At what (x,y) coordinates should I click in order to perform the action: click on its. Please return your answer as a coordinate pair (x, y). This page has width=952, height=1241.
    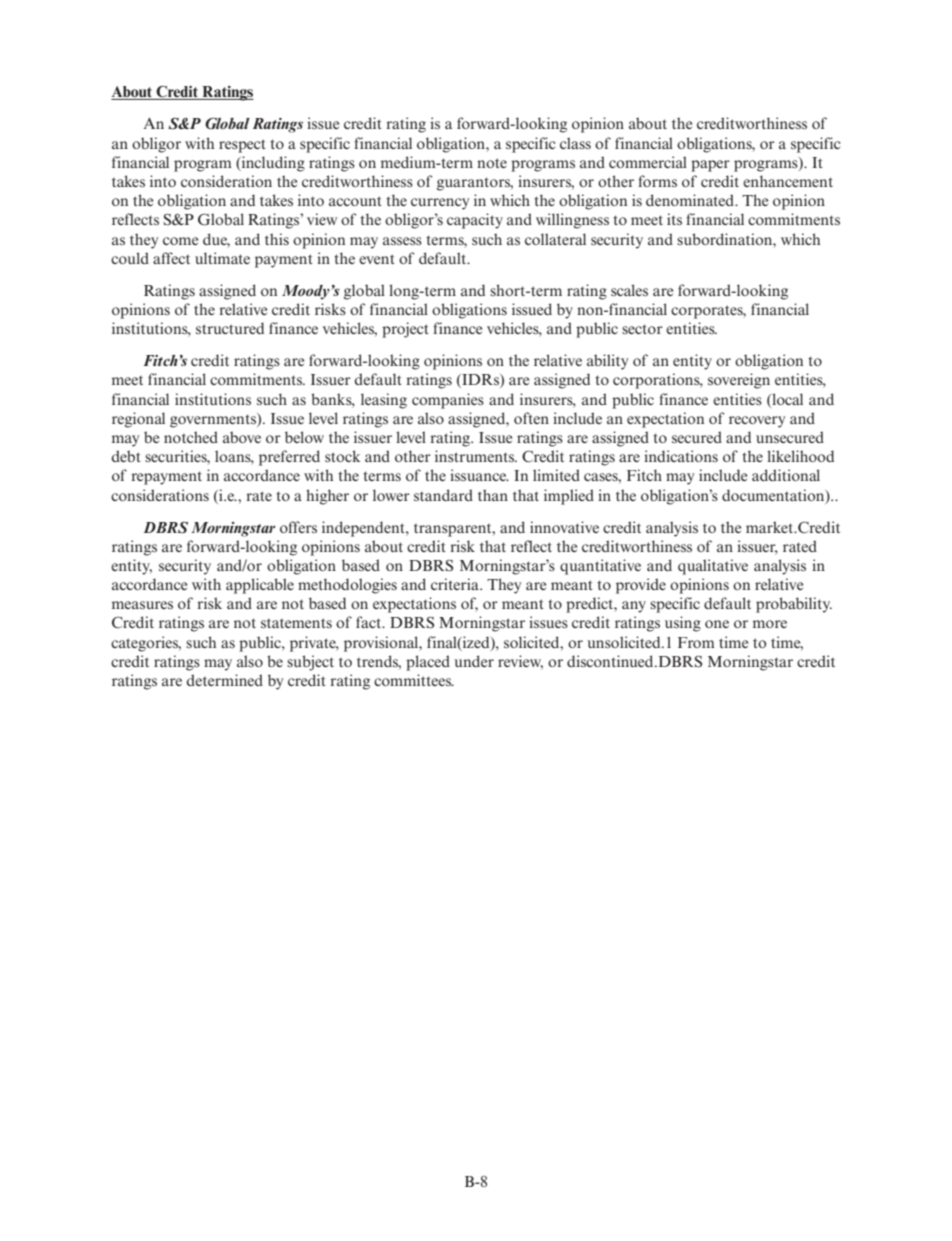
    Looking at the image, I should click on (674, 219).
